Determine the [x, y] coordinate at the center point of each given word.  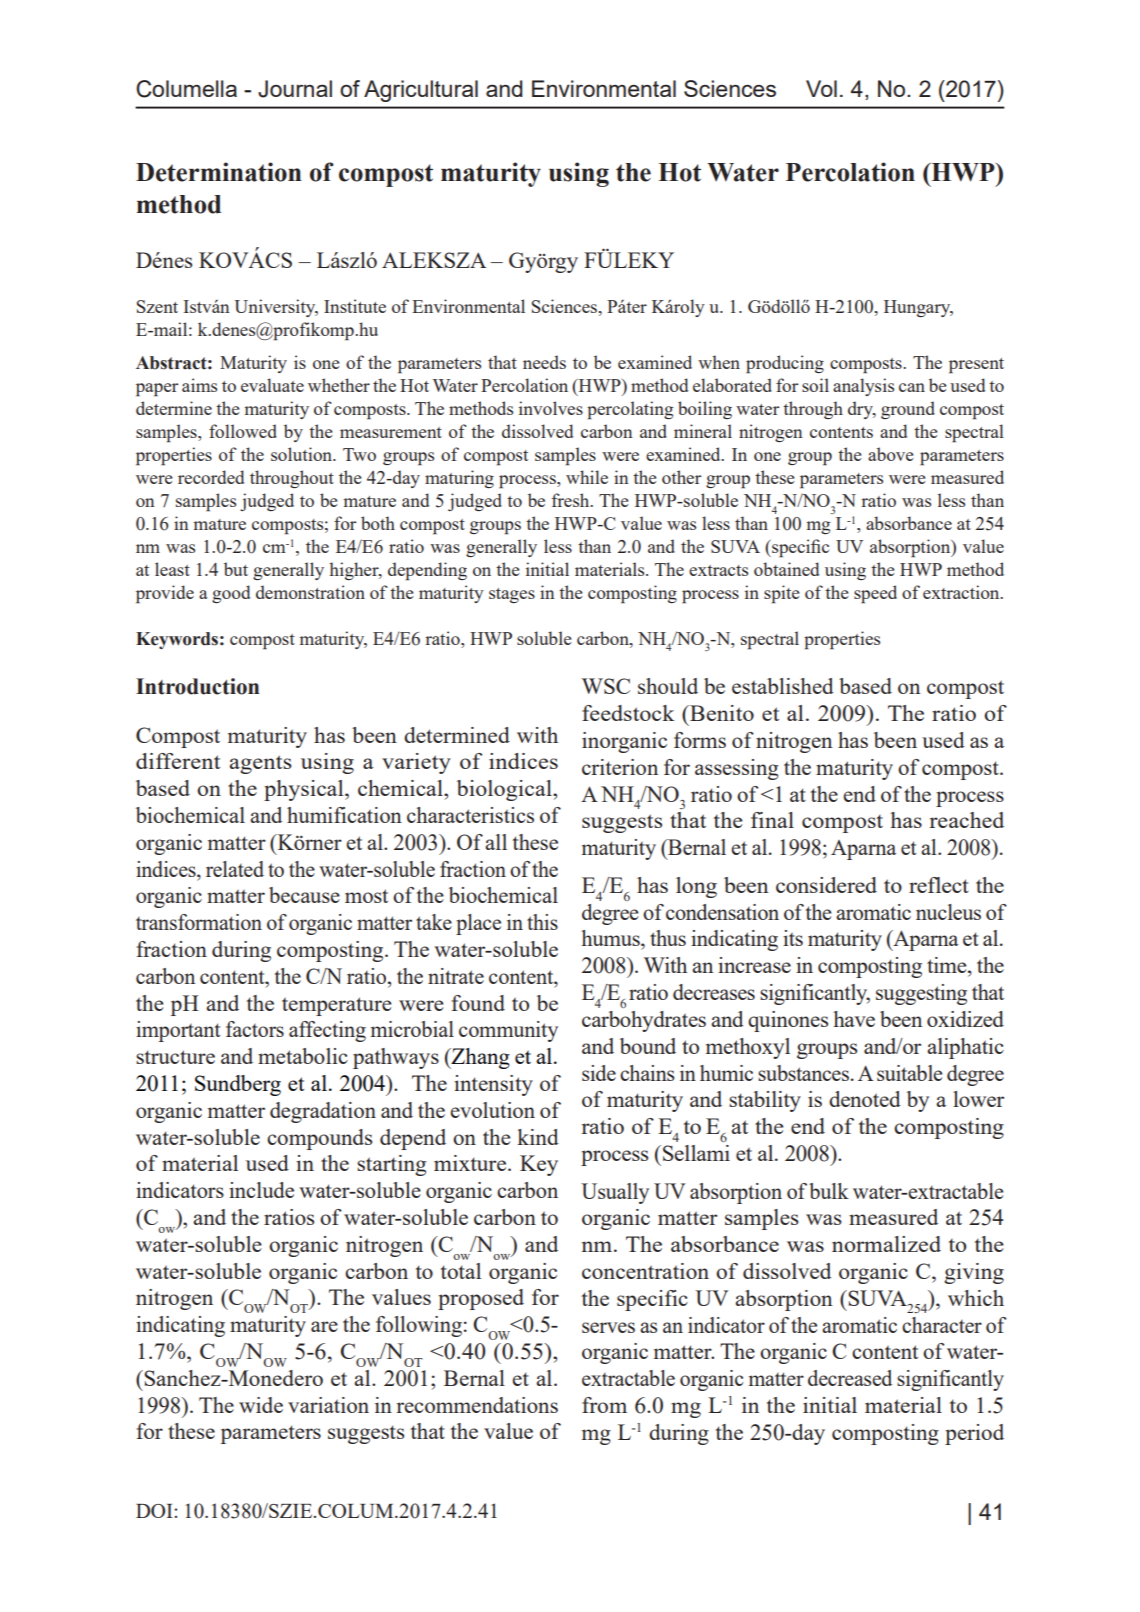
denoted [865, 1099]
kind [538, 1137]
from [604, 1405]
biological [505, 790]
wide [261, 1405]
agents [260, 764]
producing [785, 364]
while [587, 477]
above [891, 454]
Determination [219, 172]
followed [243, 431]
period [974, 1434]
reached [966, 820]
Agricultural [421, 91]
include [261, 1190]
